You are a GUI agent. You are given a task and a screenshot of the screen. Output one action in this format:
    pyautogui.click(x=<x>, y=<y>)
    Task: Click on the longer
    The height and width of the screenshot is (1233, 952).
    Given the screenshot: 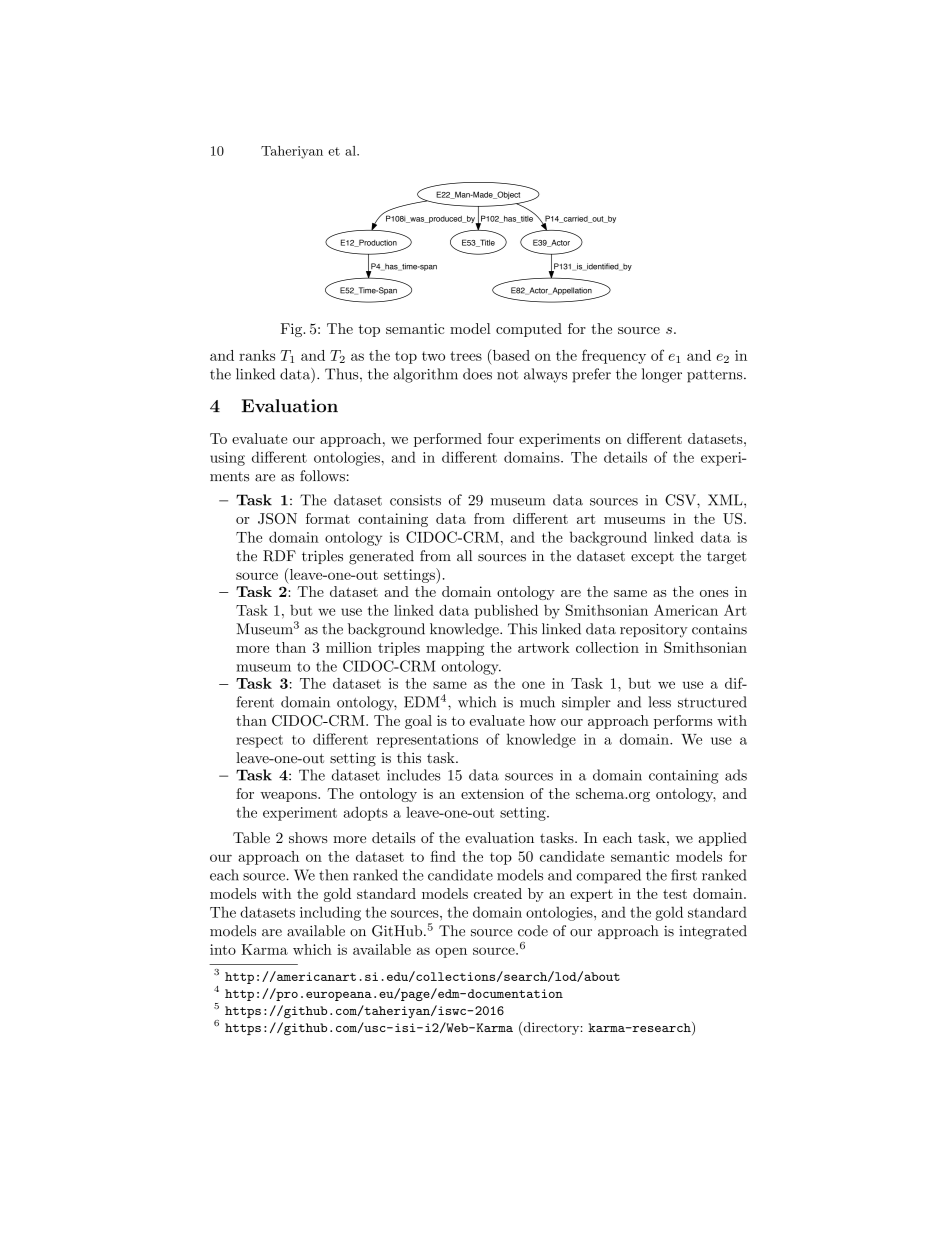 What is the action you would take?
    pyautogui.click(x=662, y=375)
